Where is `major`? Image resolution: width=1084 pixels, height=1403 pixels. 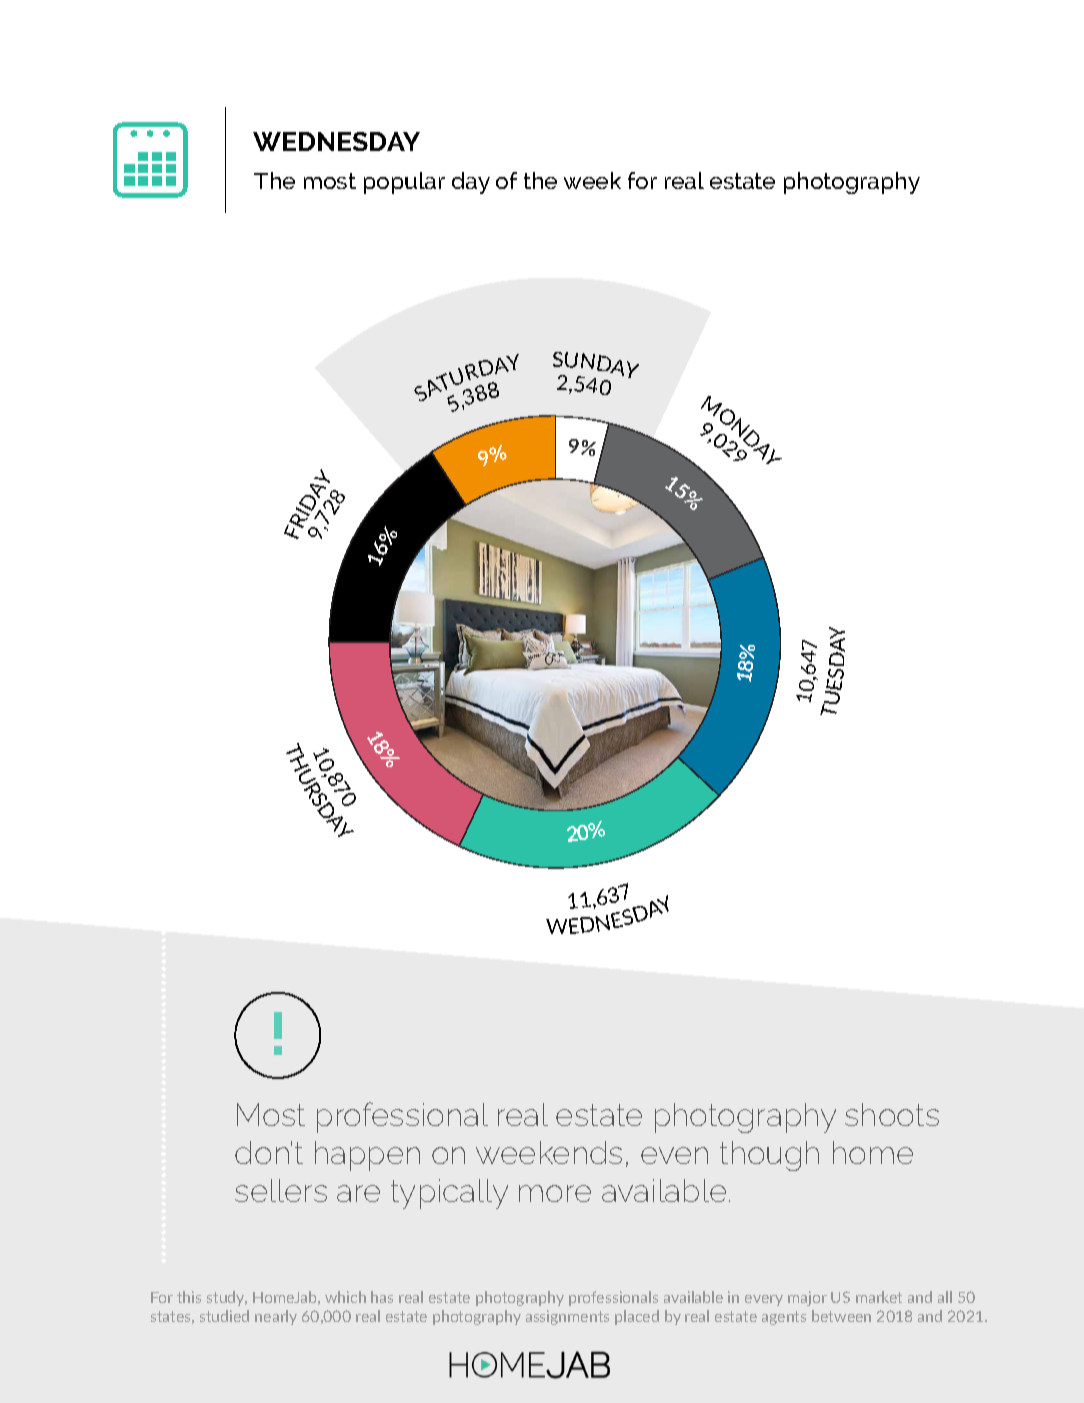
major is located at coordinates (807, 1298).
